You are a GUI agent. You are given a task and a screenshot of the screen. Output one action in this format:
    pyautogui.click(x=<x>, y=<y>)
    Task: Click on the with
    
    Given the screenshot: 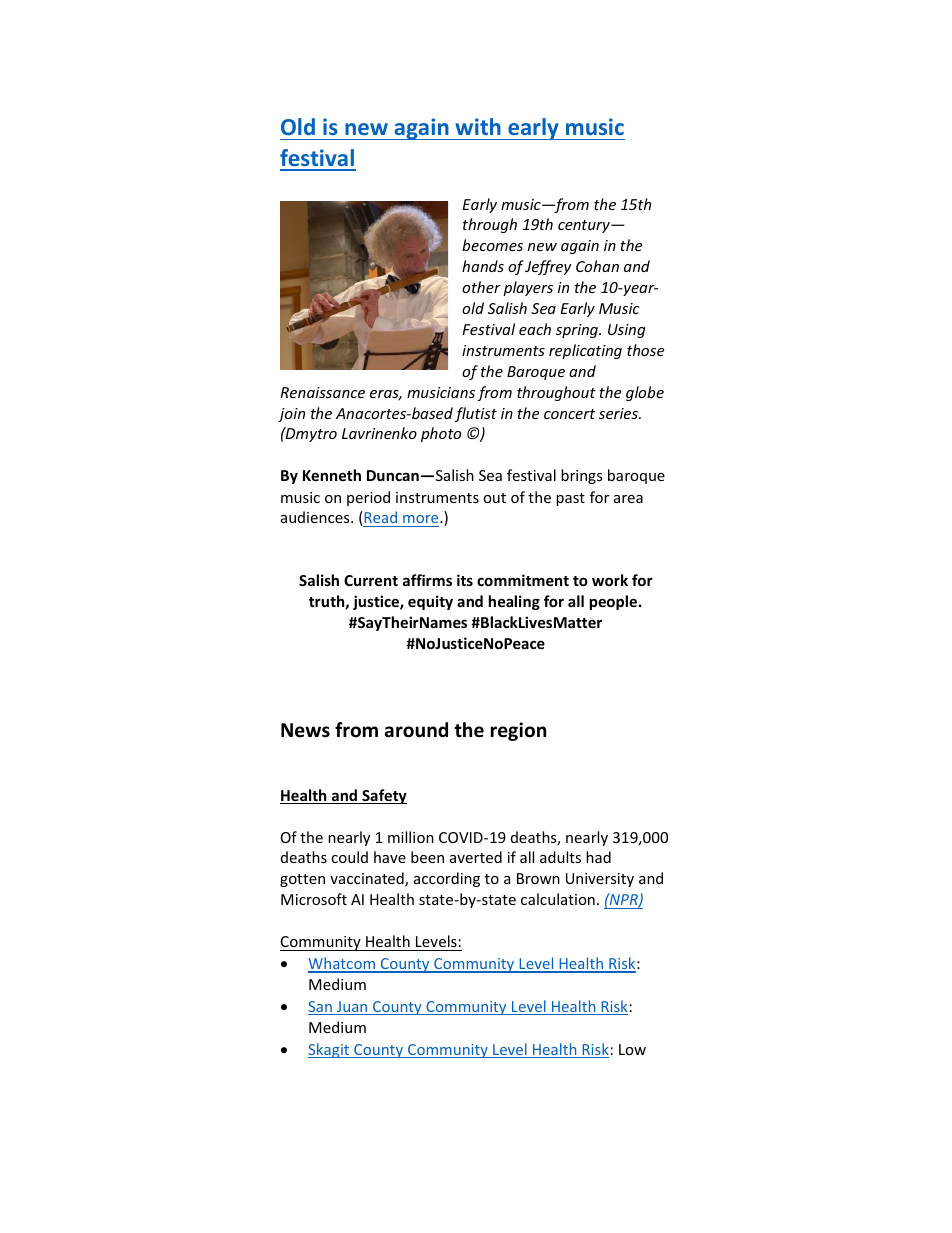 What is the action you would take?
    pyautogui.click(x=478, y=126)
